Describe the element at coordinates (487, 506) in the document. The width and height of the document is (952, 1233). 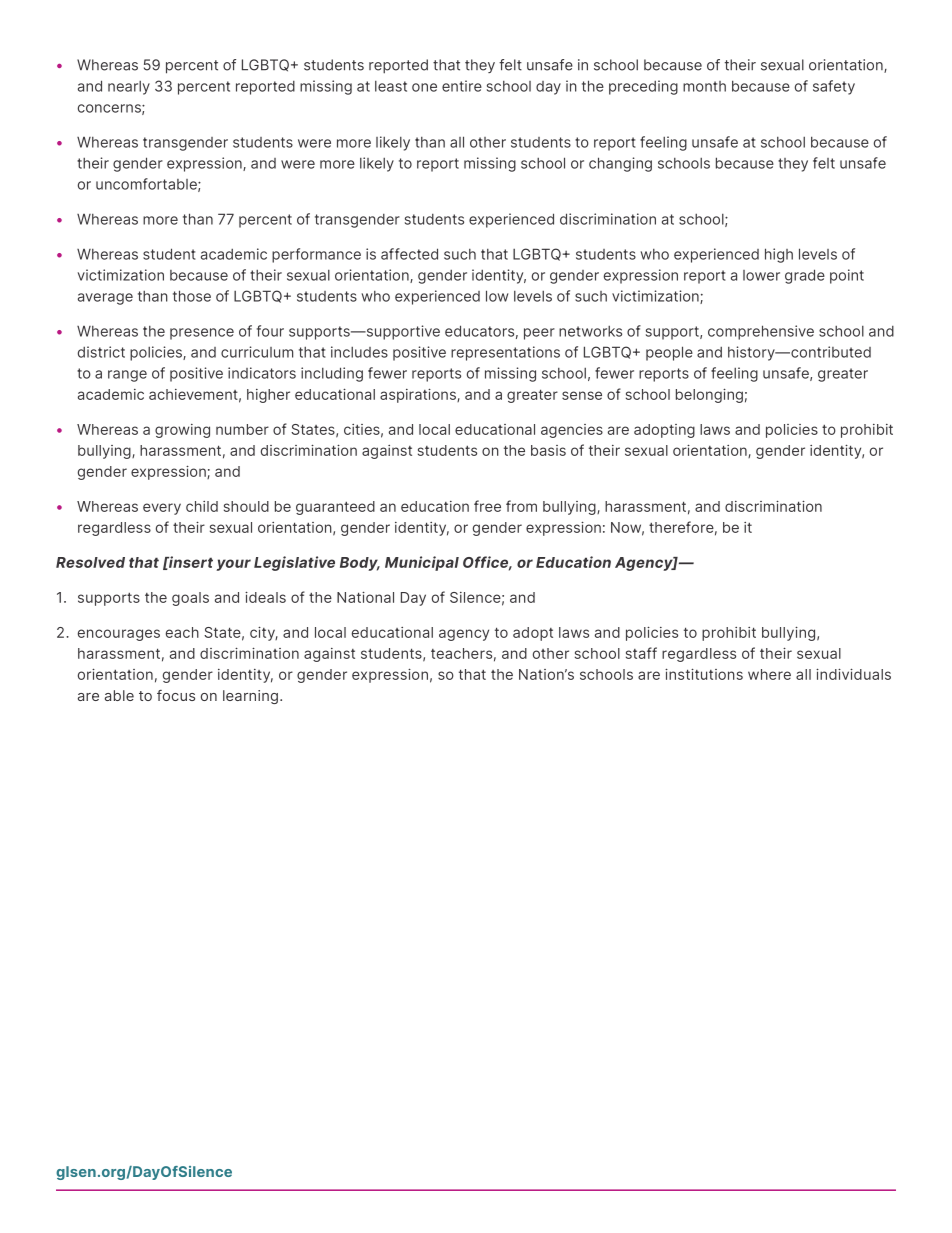
I see `free` at that location.
